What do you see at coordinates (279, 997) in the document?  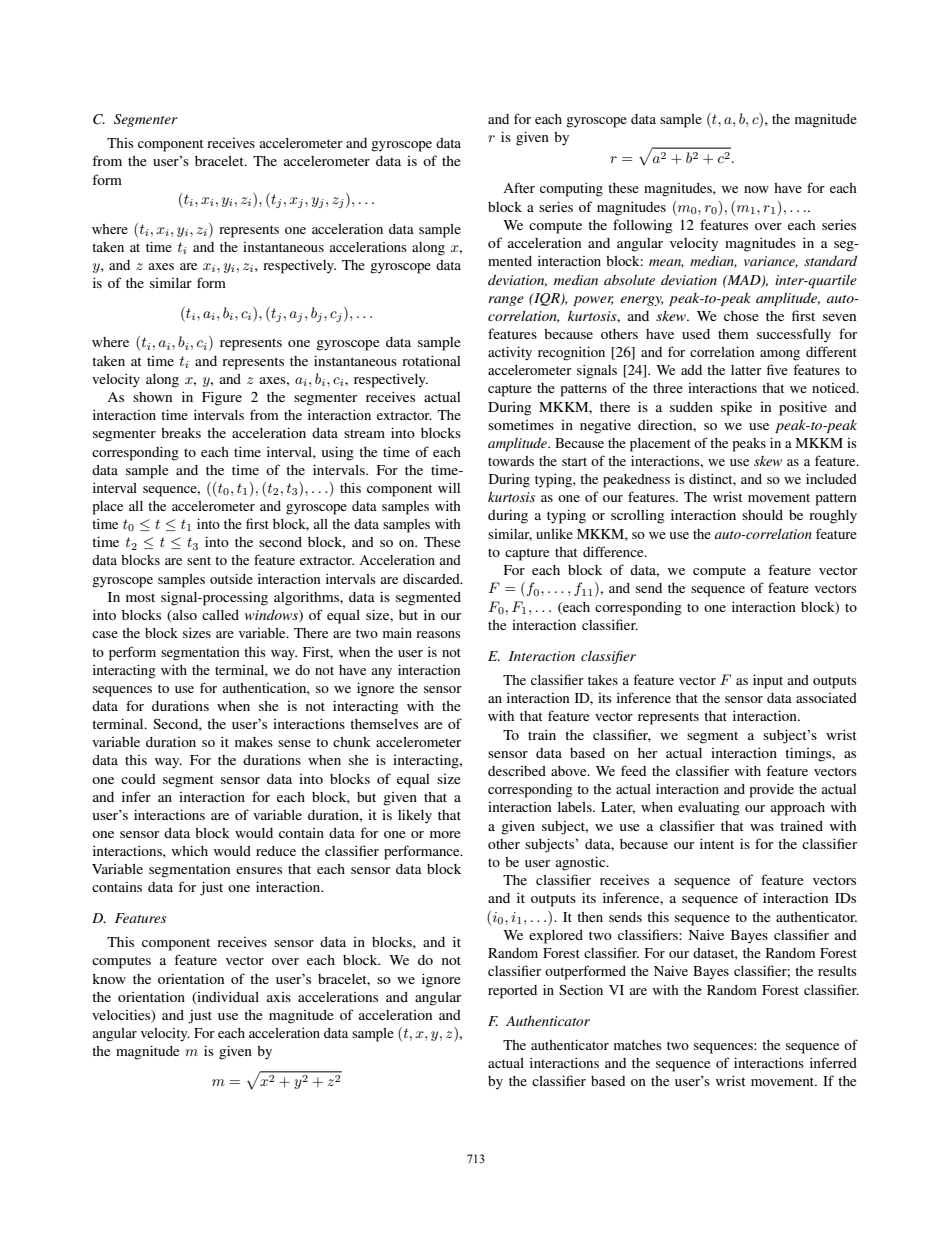 I see `axis` at bounding box center [279, 997].
